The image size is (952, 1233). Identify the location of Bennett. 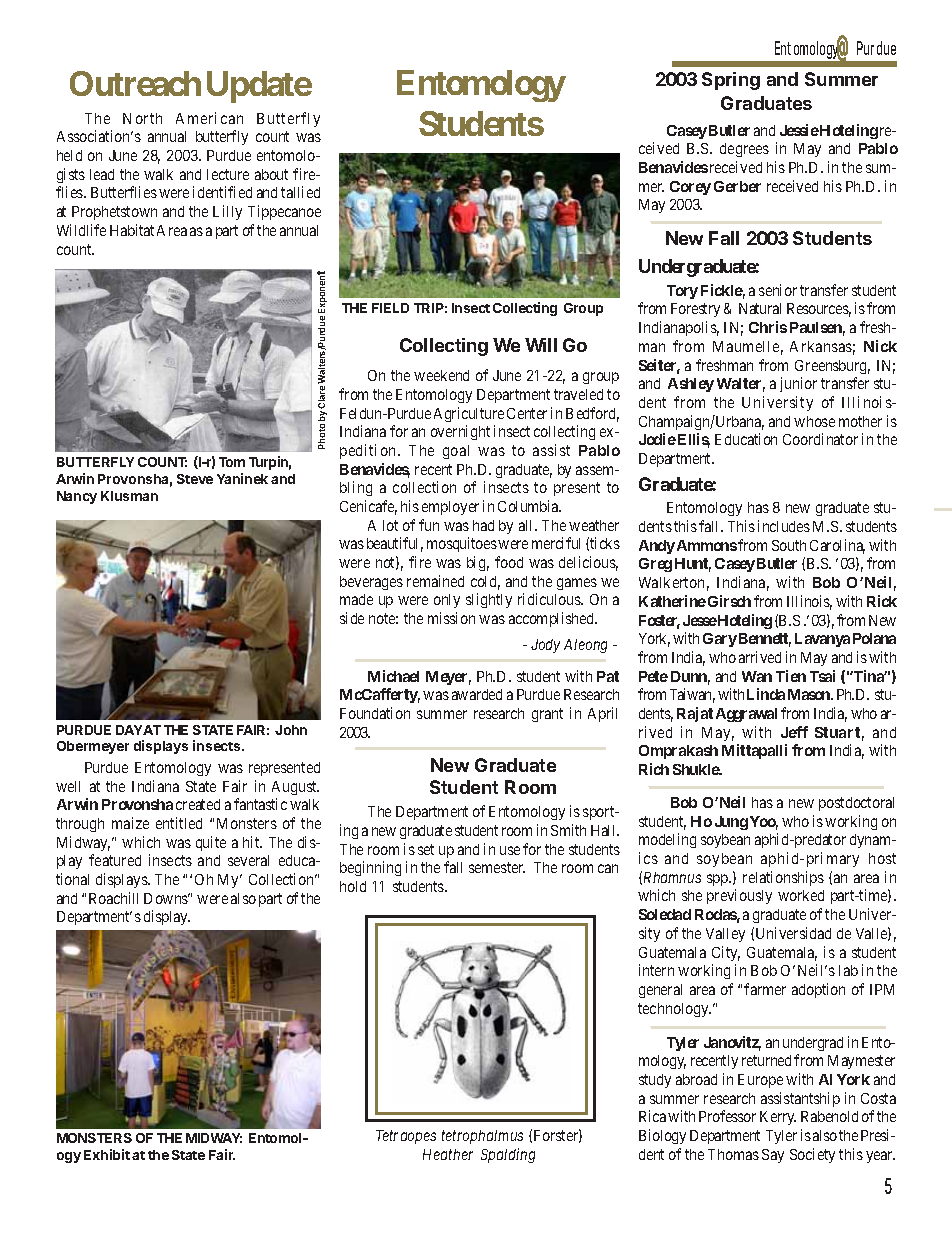
(765, 640).
